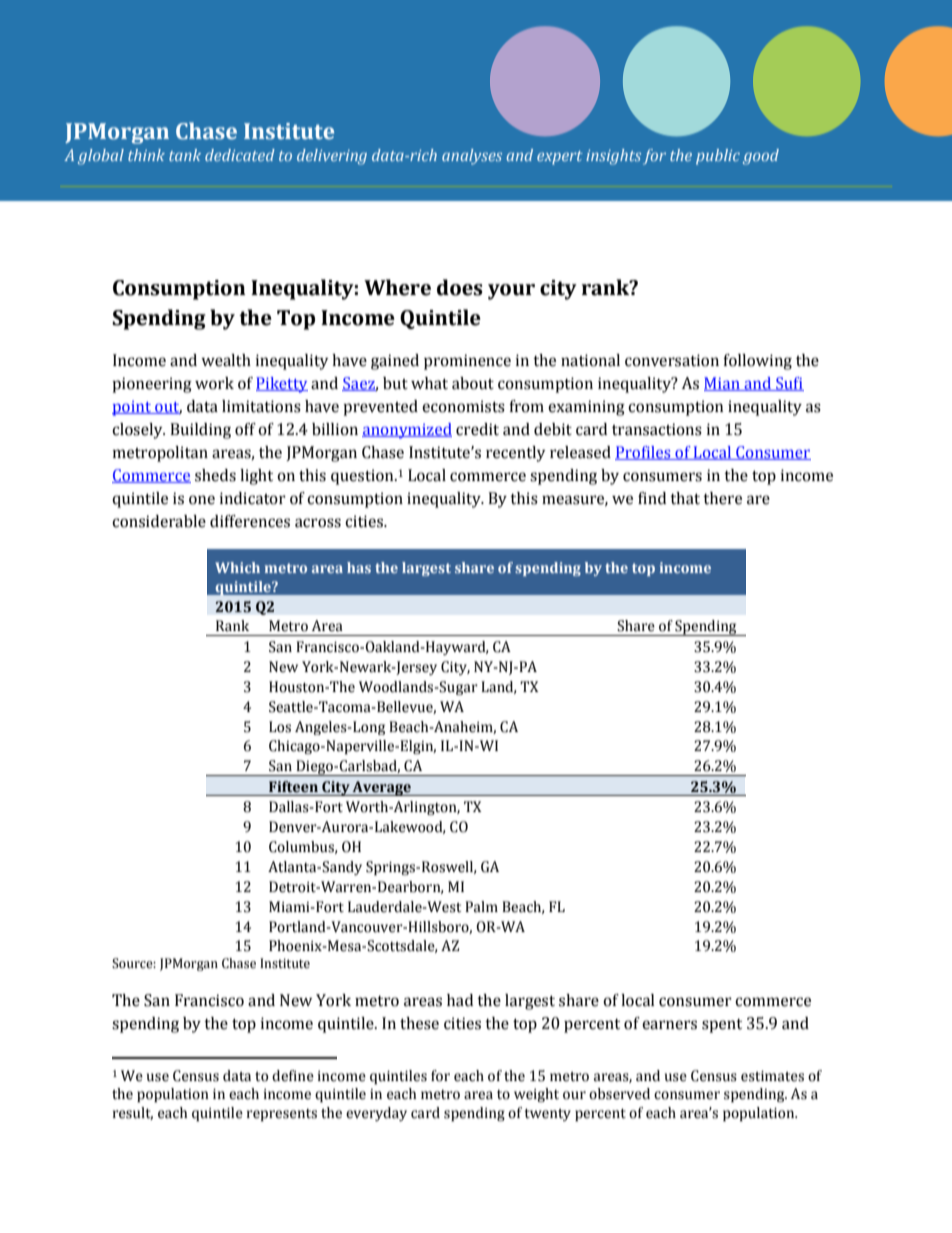  I want to click on analyses, so click(472, 157).
